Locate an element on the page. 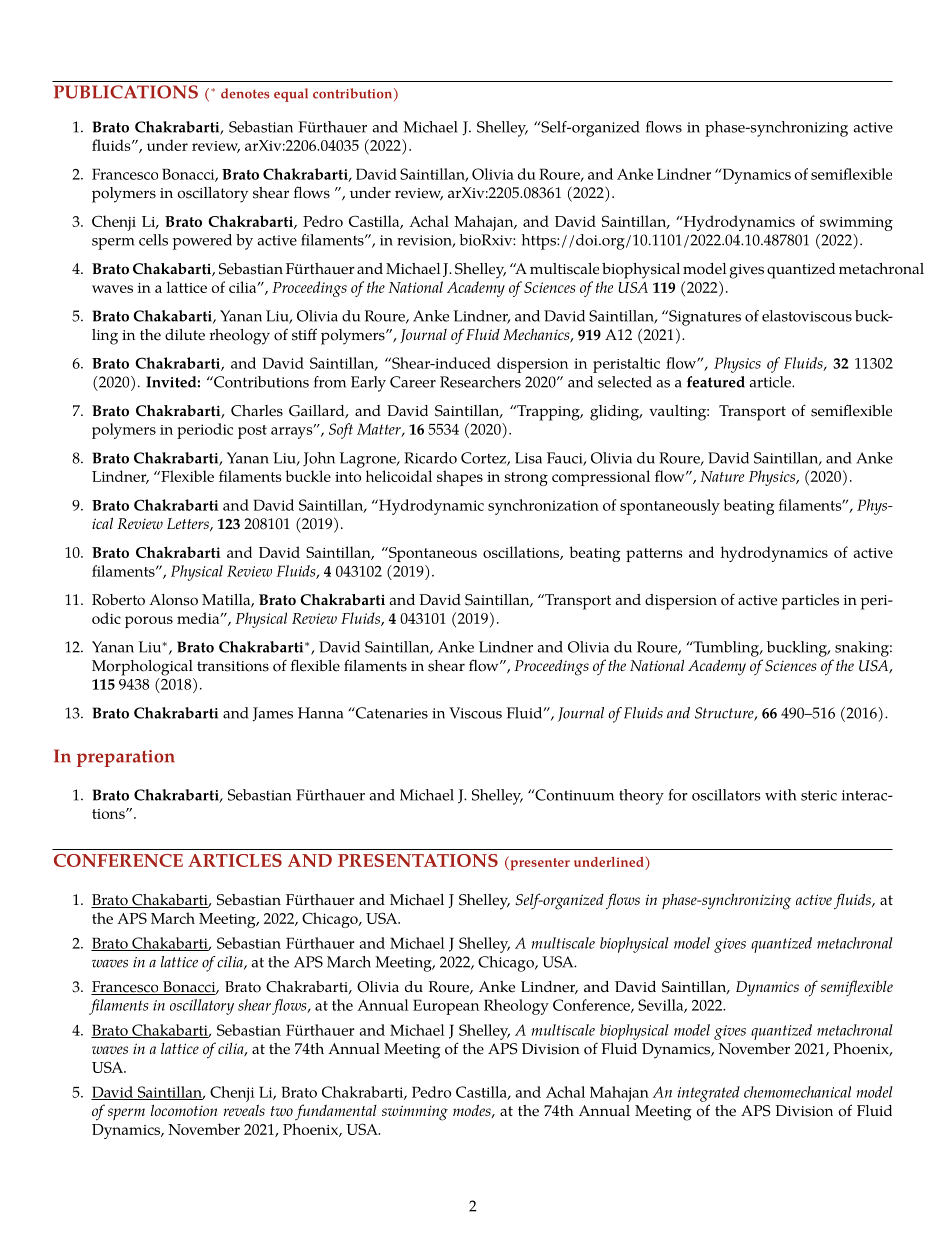 Image resolution: width=952 pixels, height=1233 pixels. equal is located at coordinates (291, 95).
